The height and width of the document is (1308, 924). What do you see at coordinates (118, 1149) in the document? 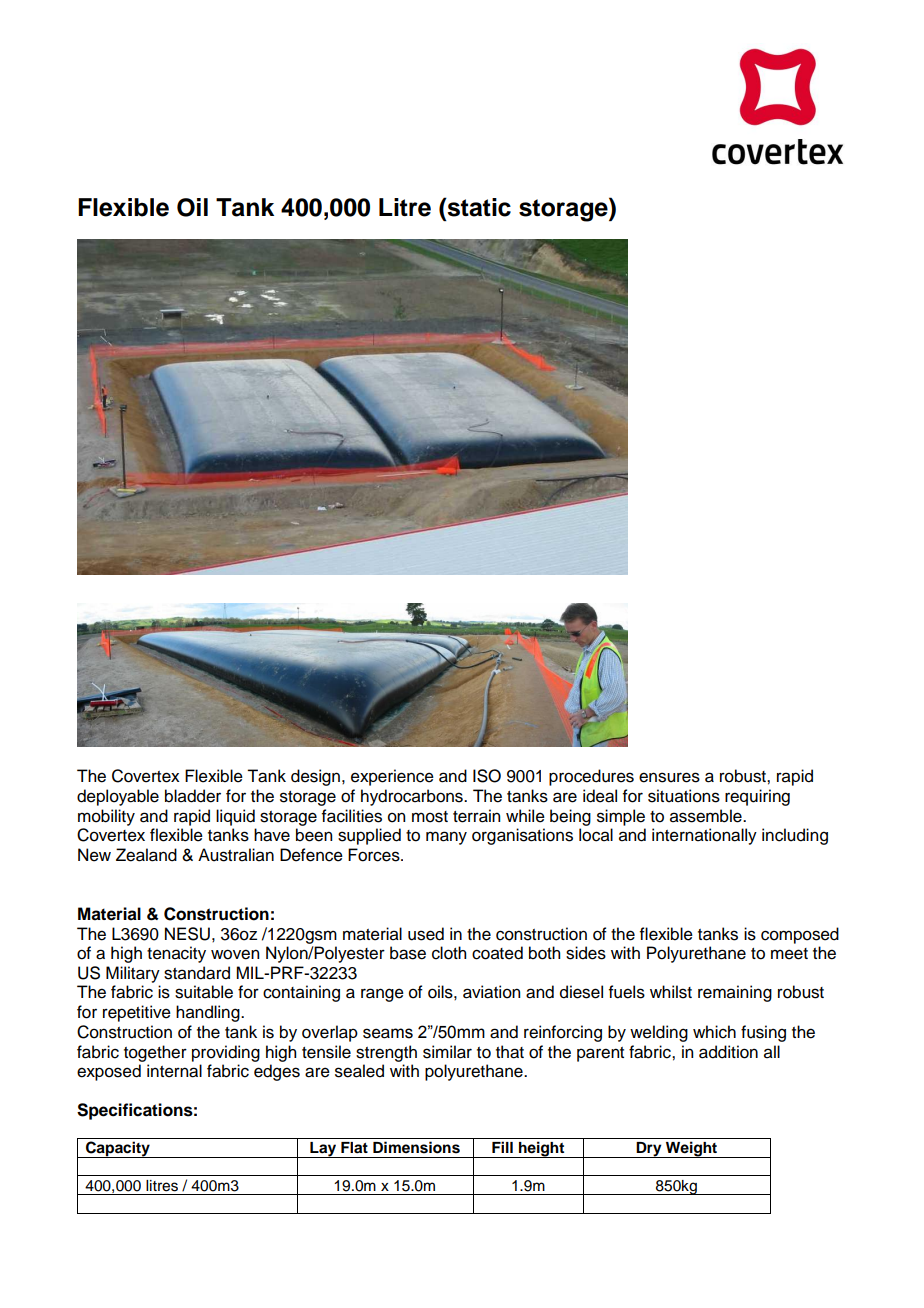
I see `Capacity` at bounding box center [118, 1149].
